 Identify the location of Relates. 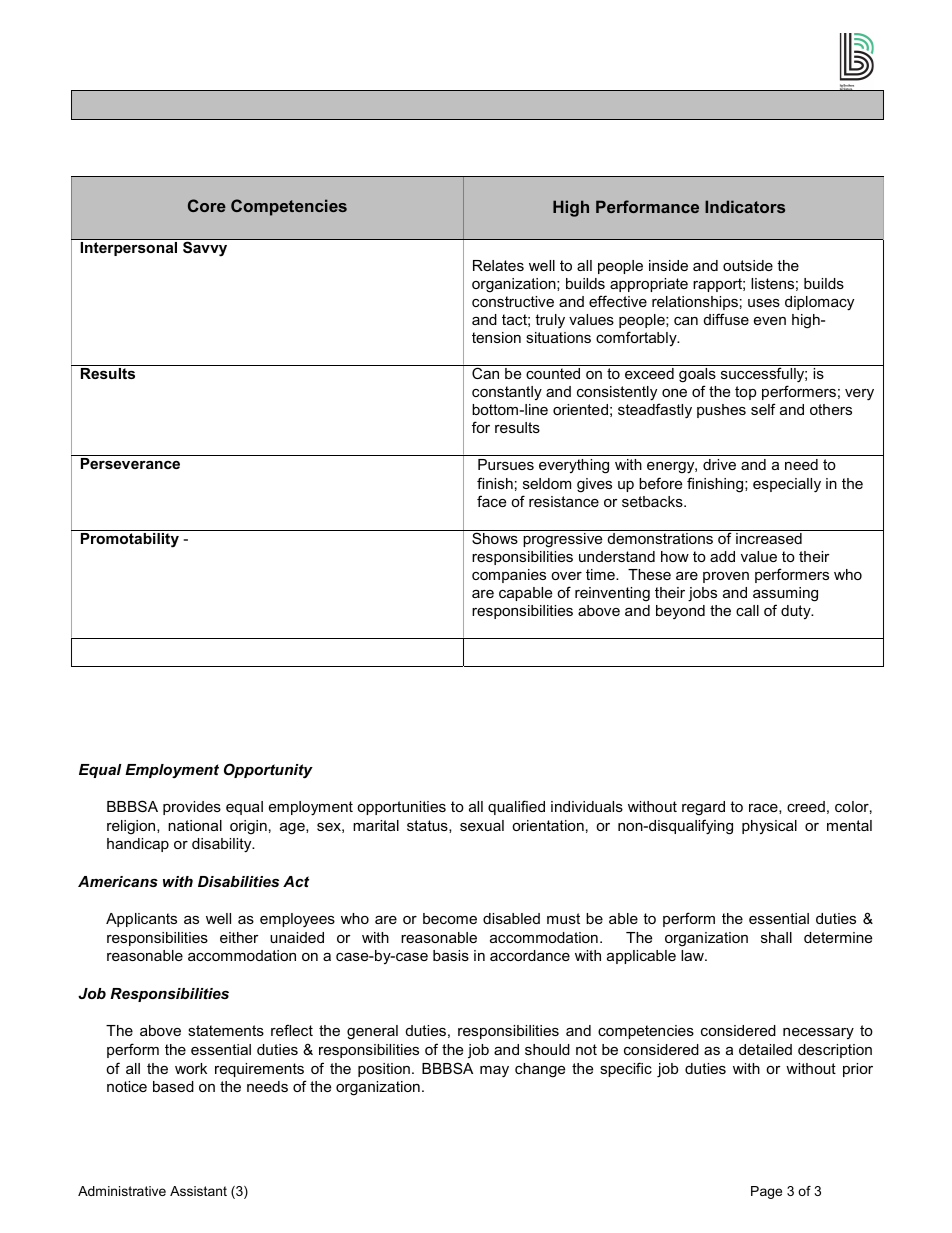
(498, 265).
